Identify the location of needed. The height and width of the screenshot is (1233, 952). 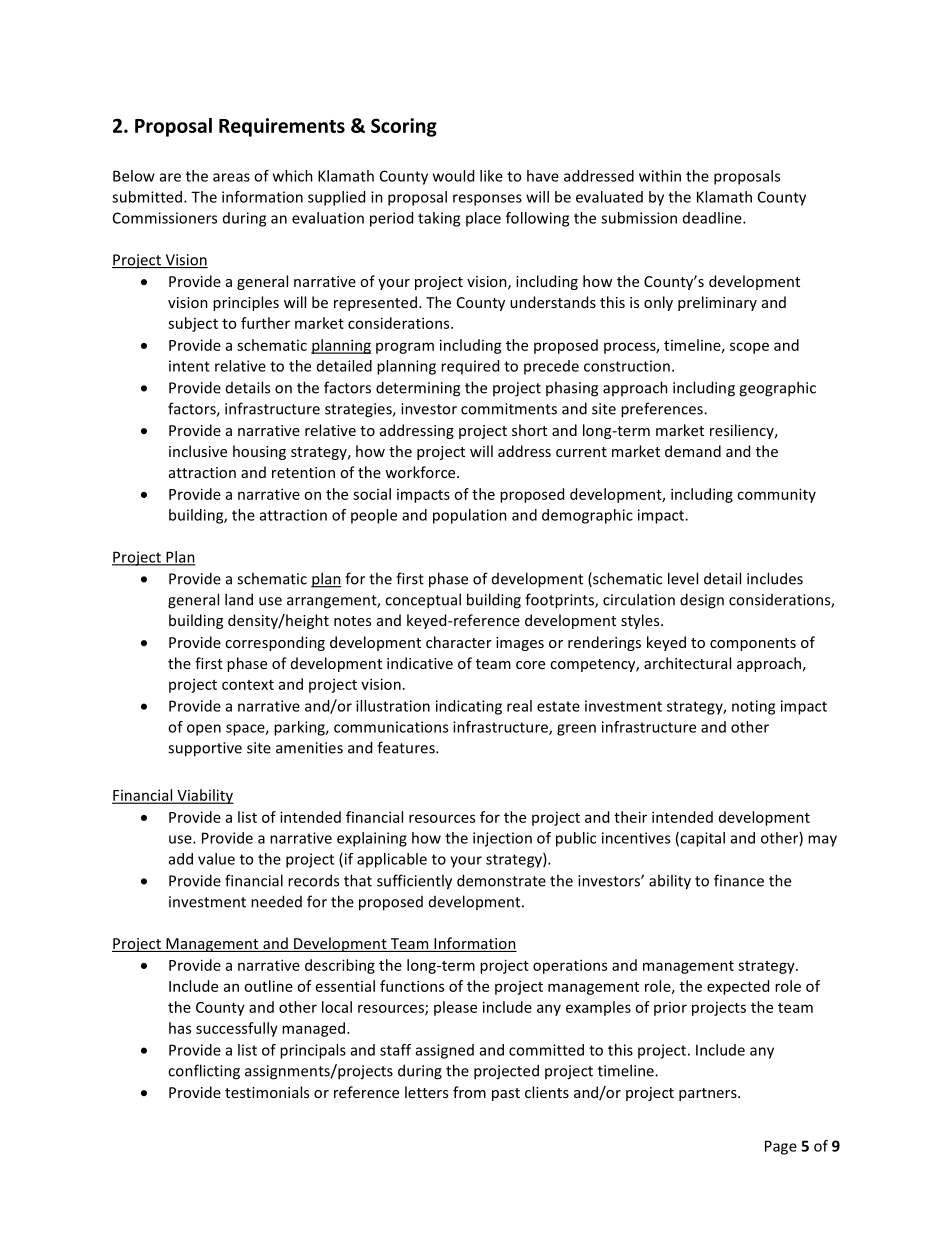
(276, 901).
